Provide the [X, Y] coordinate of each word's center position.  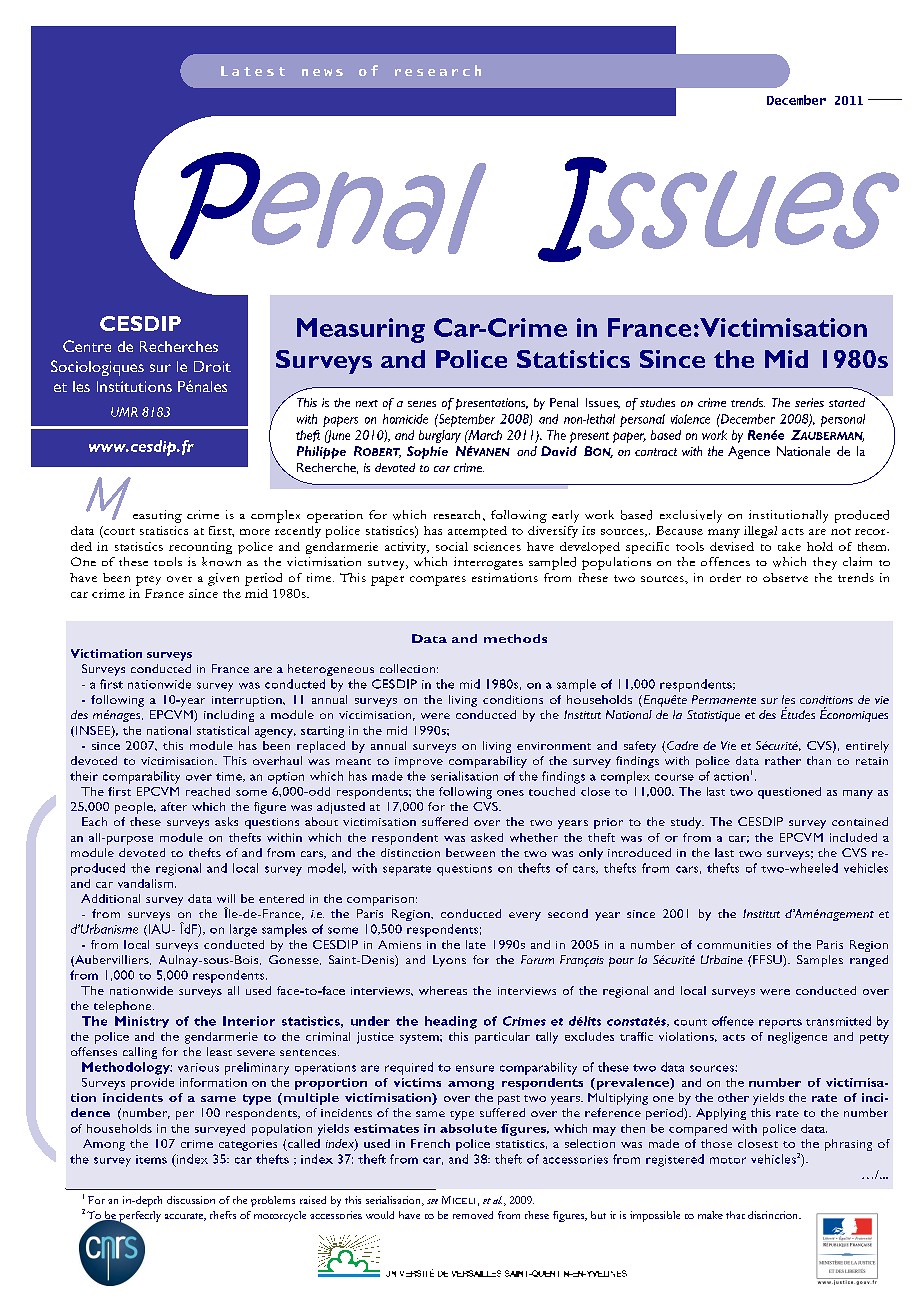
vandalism [145, 883]
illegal [760, 532]
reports [780, 1024]
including [229, 716]
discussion [191, 1200]
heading [451, 1022]
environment [554, 746]
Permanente [724, 699]
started [847, 402]
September [466, 420]
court [118, 530]
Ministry [142, 1022]
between [470, 852]
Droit [212, 366]
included [853, 837]
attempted [477, 532]
